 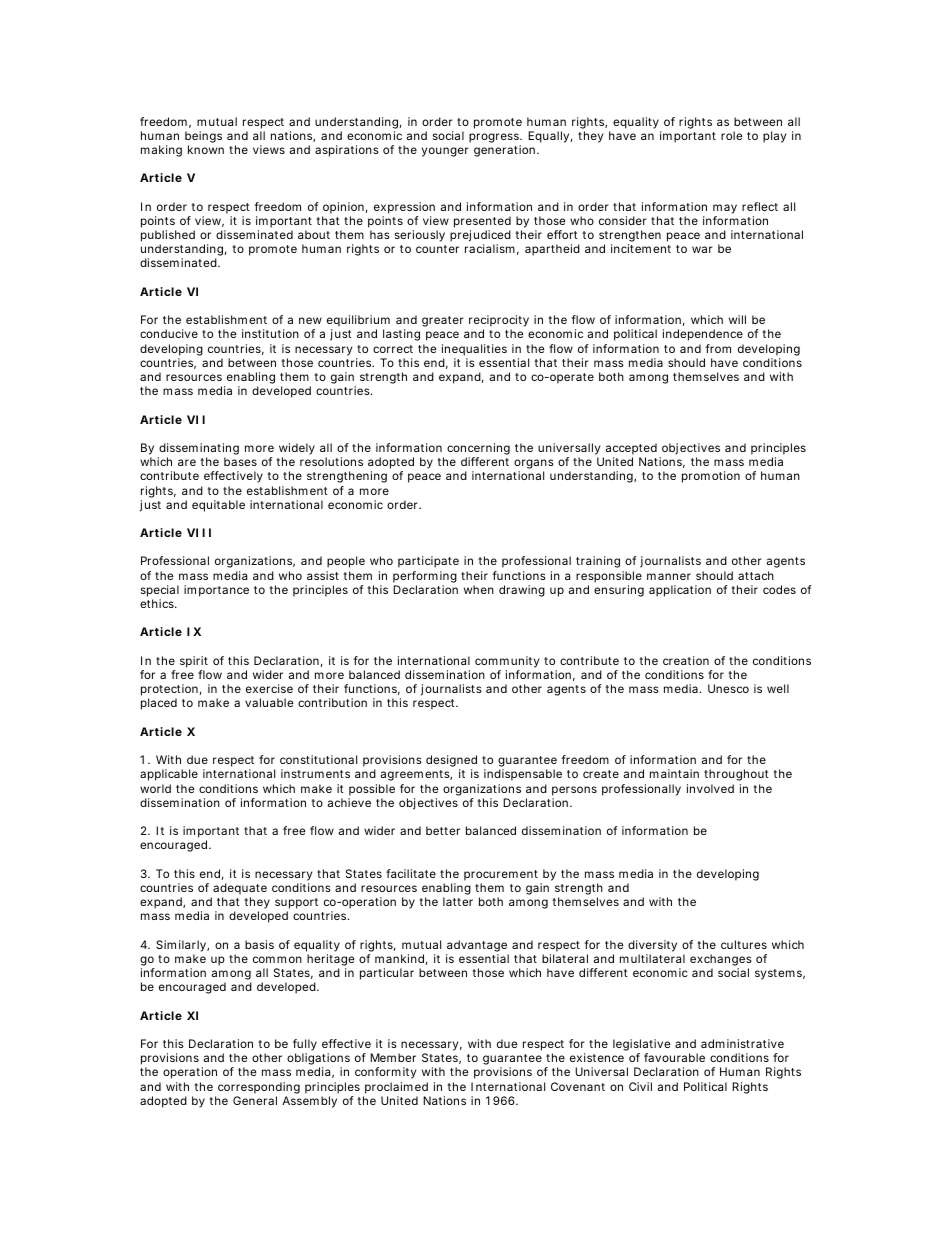 What do you see at coordinates (451, 762) in the image?
I see `designed` at bounding box center [451, 762].
